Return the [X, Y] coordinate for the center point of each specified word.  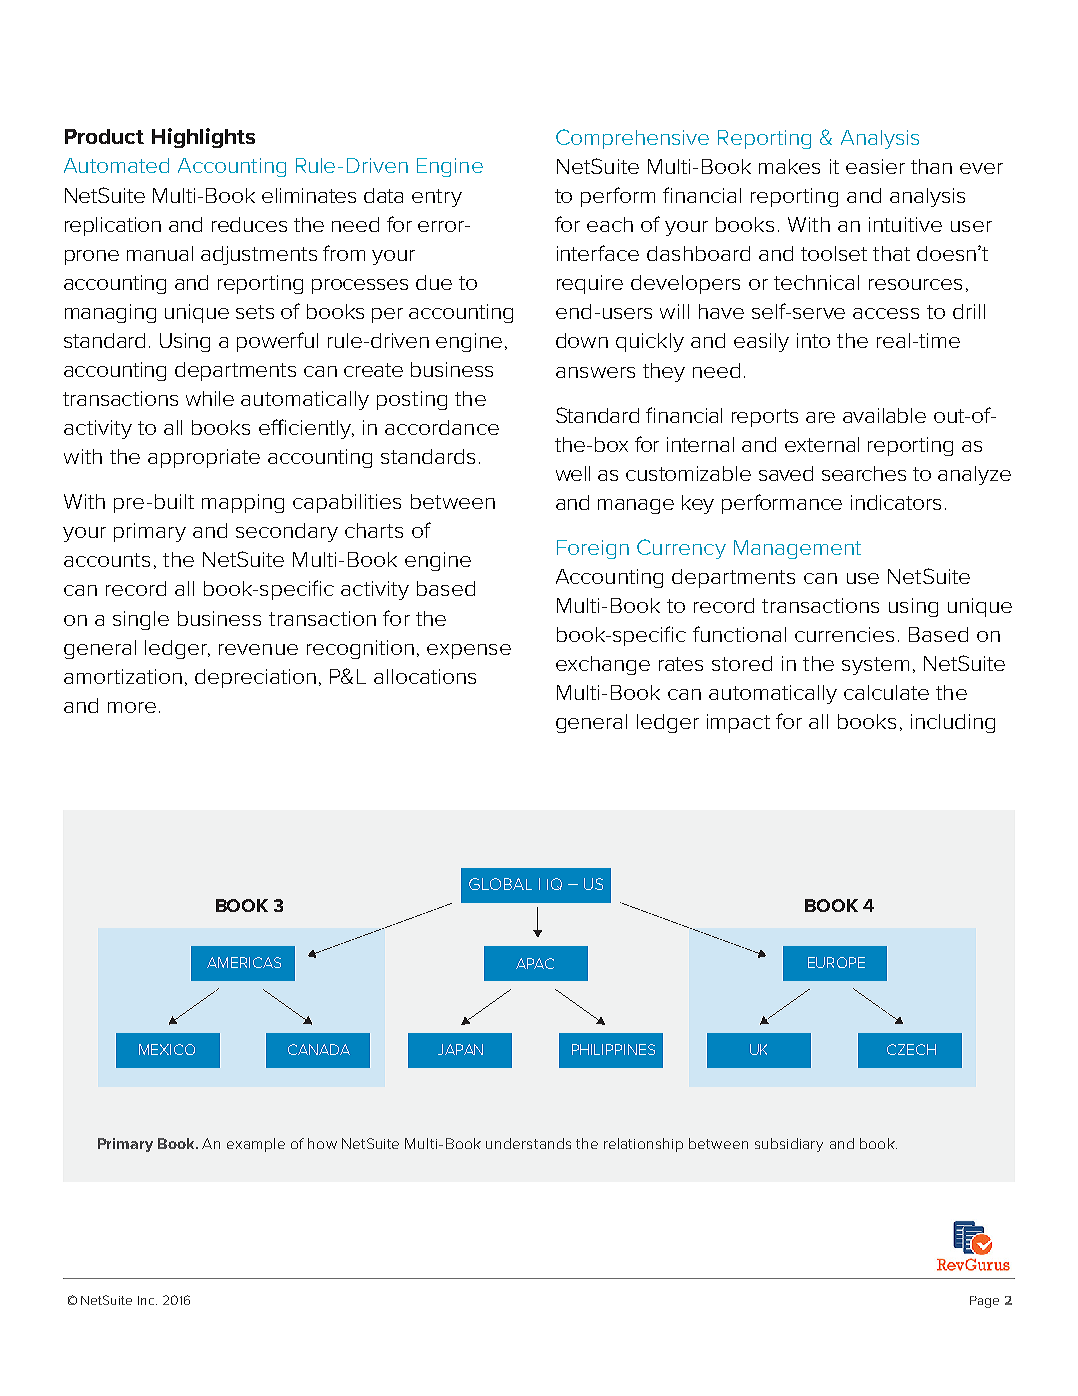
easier [875, 166]
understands [528, 1143]
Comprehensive [632, 139]
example [256, 1145]
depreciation [255, 678]
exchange [603, 665]
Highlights [203, 138]
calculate [886, 692]
